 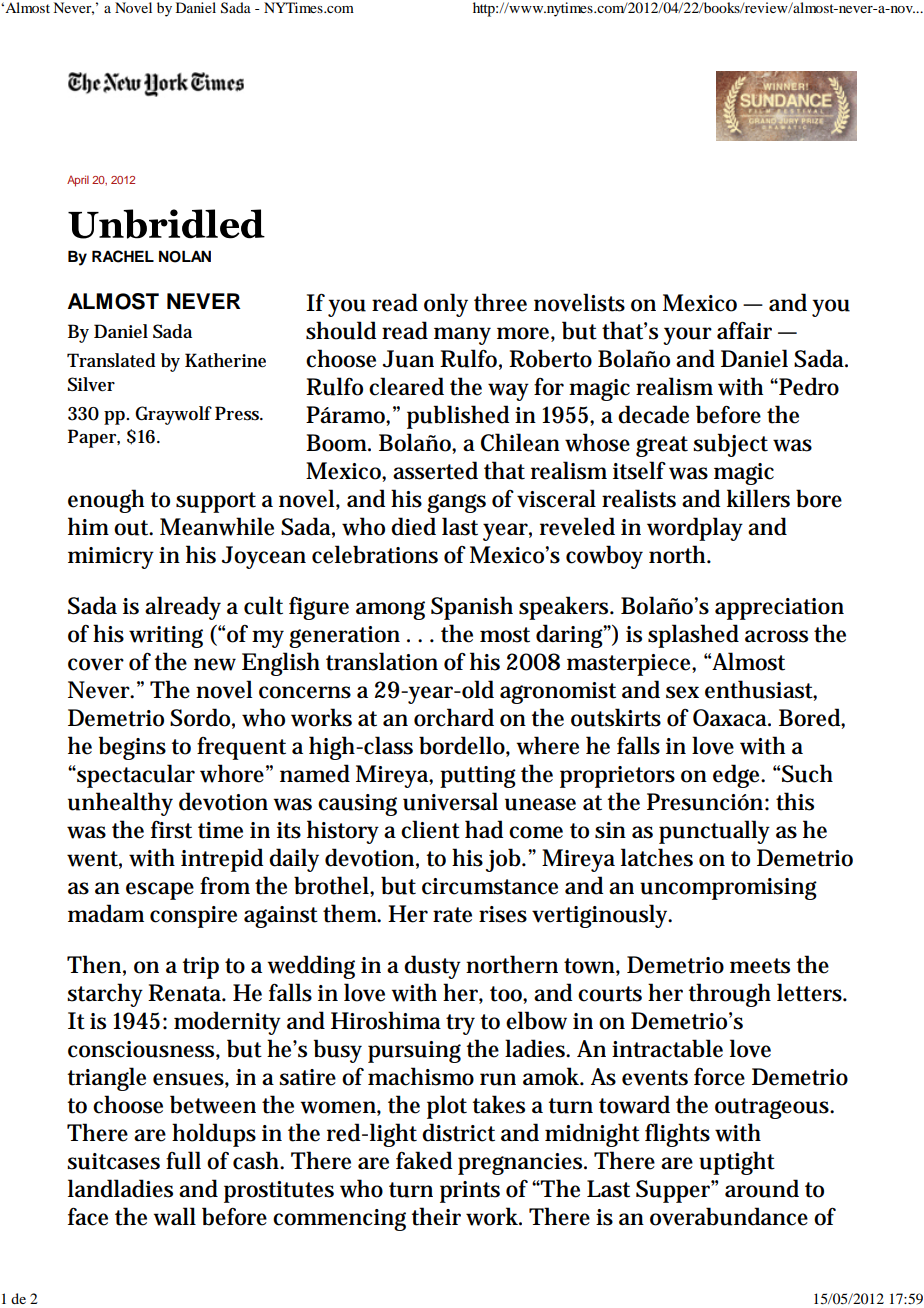 I want to click on wordplay, so click(x=695, y=529).
